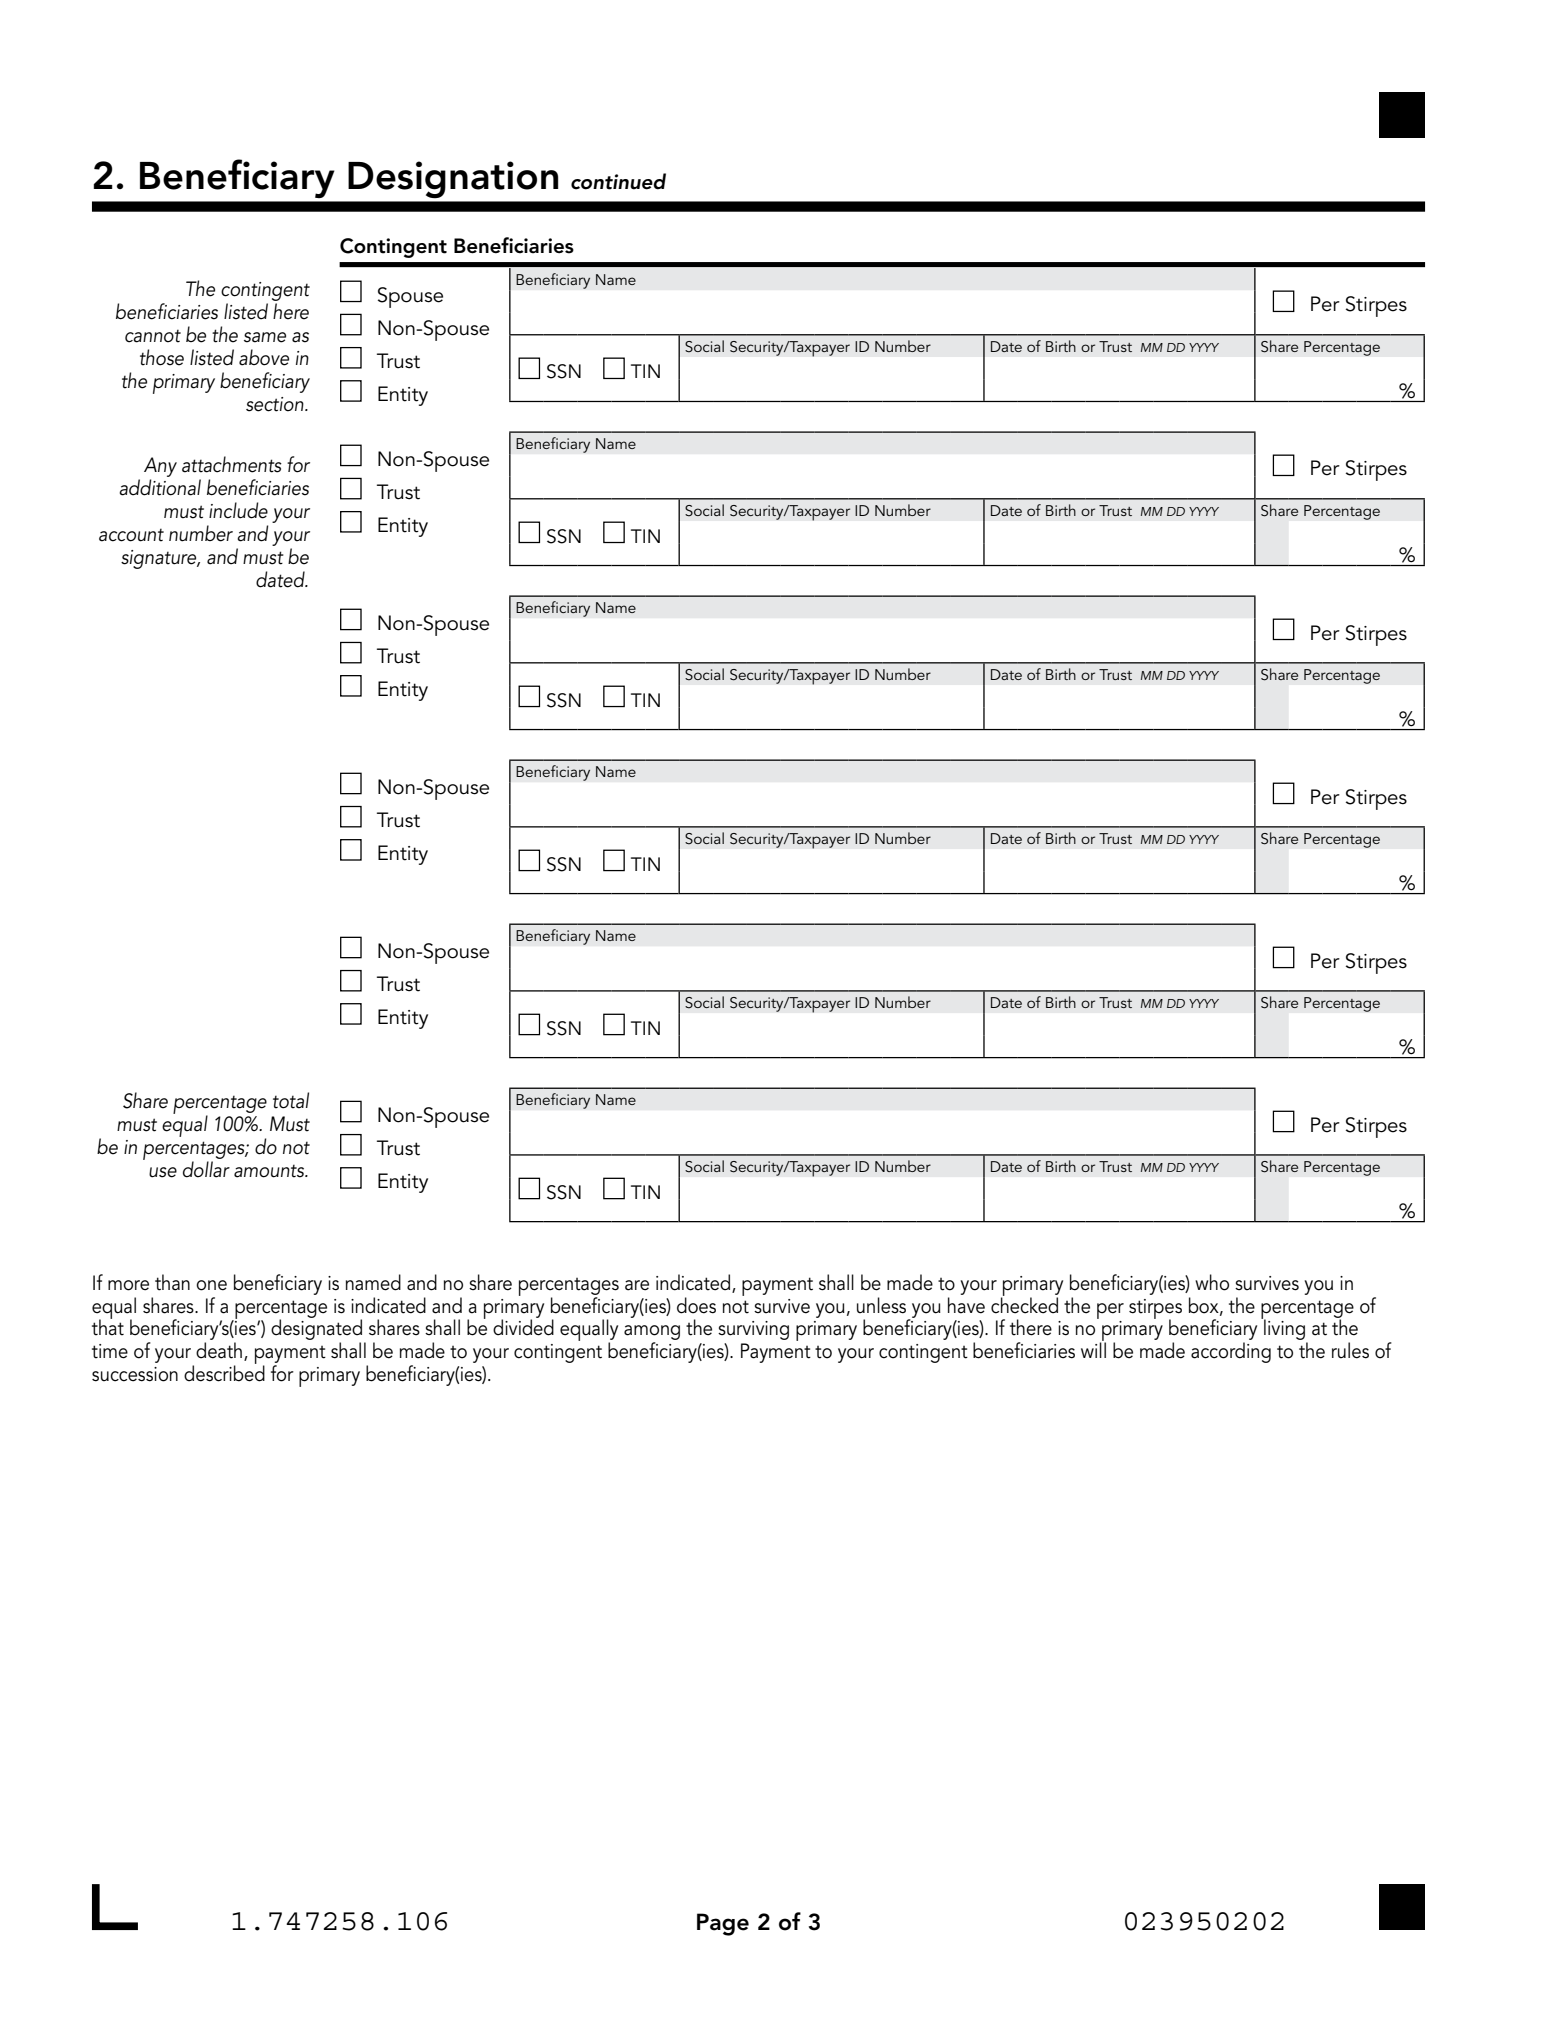 The width and height of the image is (1563, 2022). Describe the element at coordinates (696, 1305) in the image. I see `does` at that location.
